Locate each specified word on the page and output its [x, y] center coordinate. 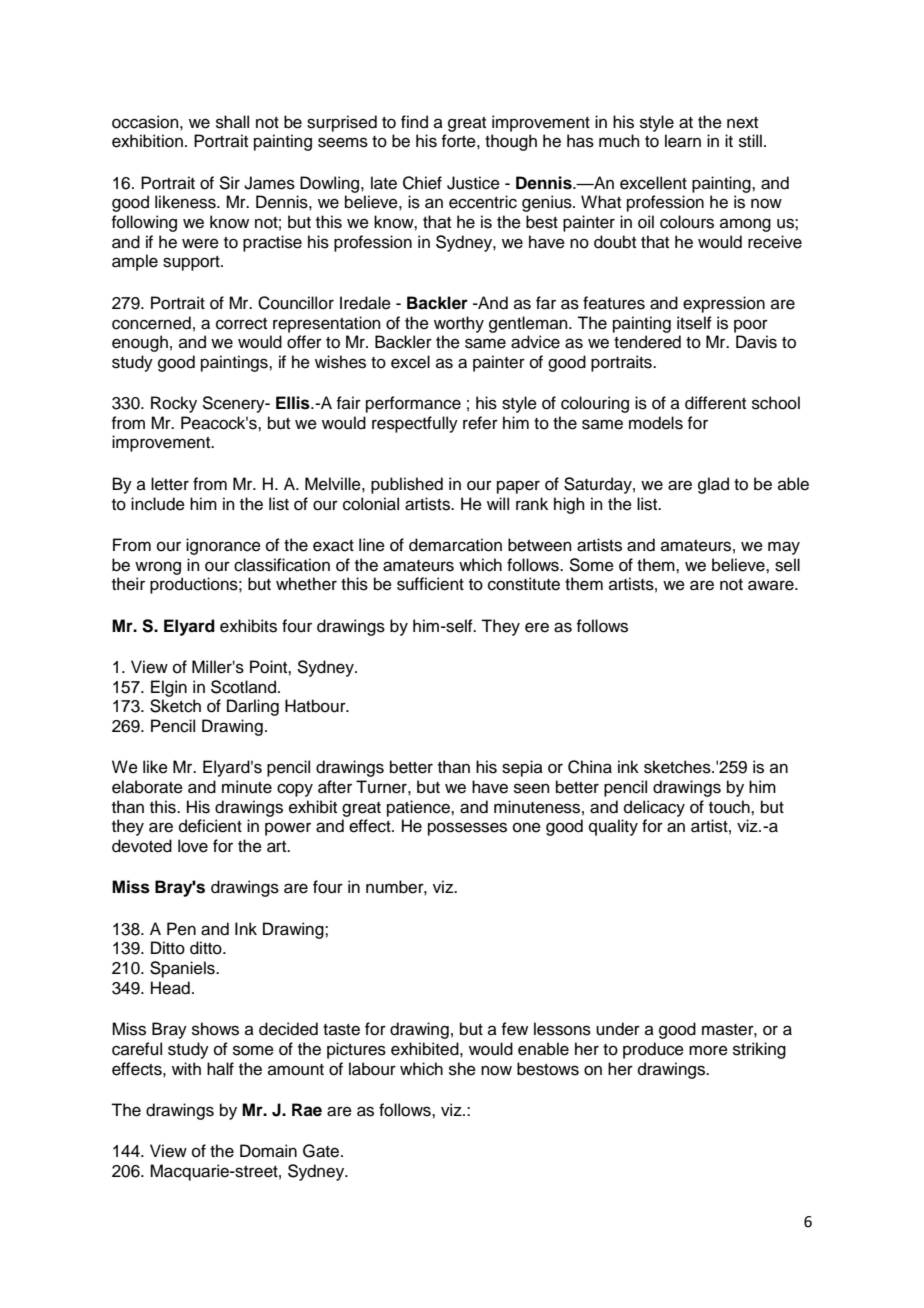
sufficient [430, 584]
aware [772, 585]
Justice [473, 183]
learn [683, 141]
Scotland [243, 687]
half [220, 1069]
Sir [229, 183]
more [708, 1050]
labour [372, 1069]
